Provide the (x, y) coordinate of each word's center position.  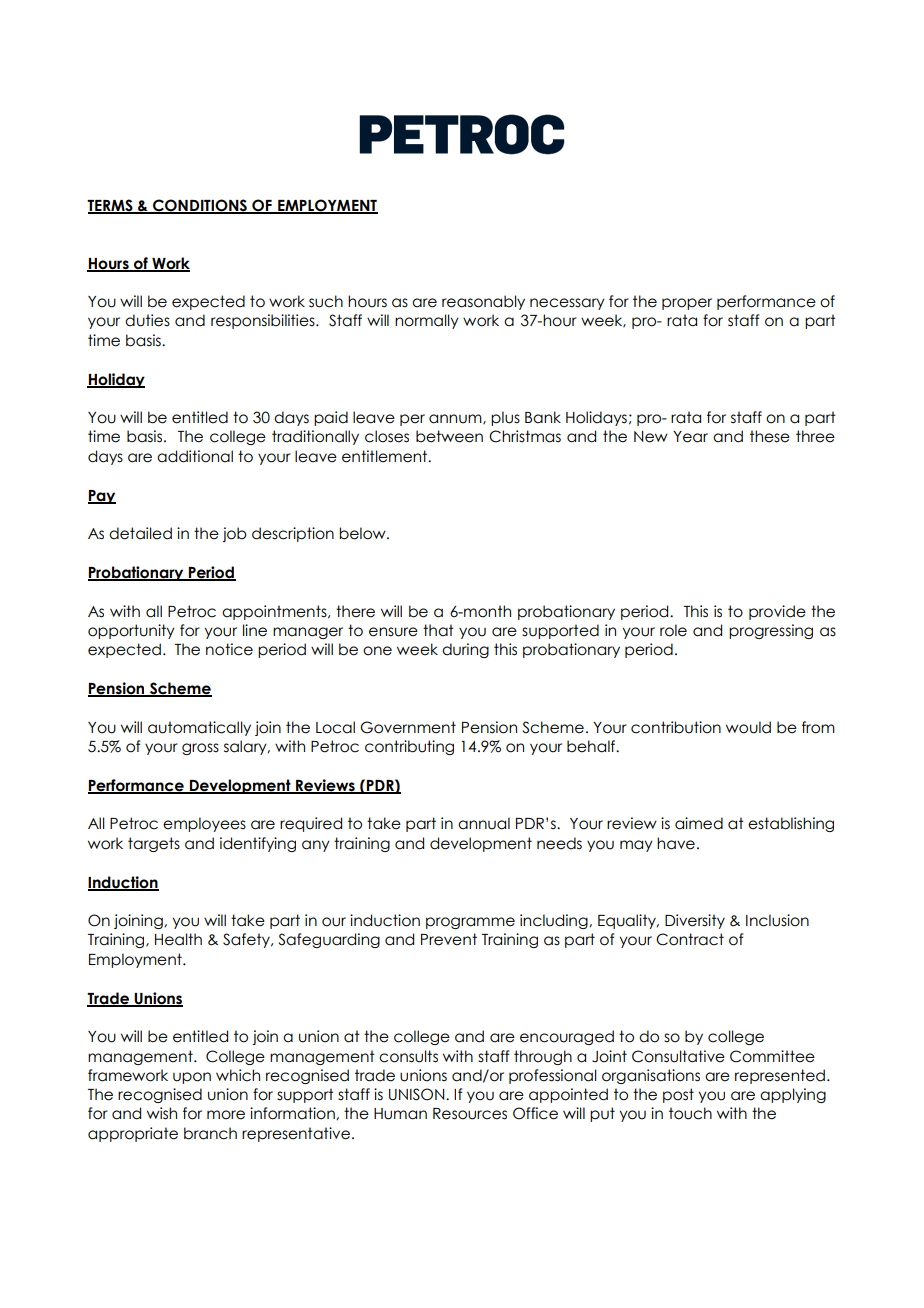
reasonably (483, 302)
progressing (771, 631)
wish (162, 1113)
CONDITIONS (200, 206)
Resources (470, 1114)
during (465, 650)
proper (687, 304)
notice (229, 649)
